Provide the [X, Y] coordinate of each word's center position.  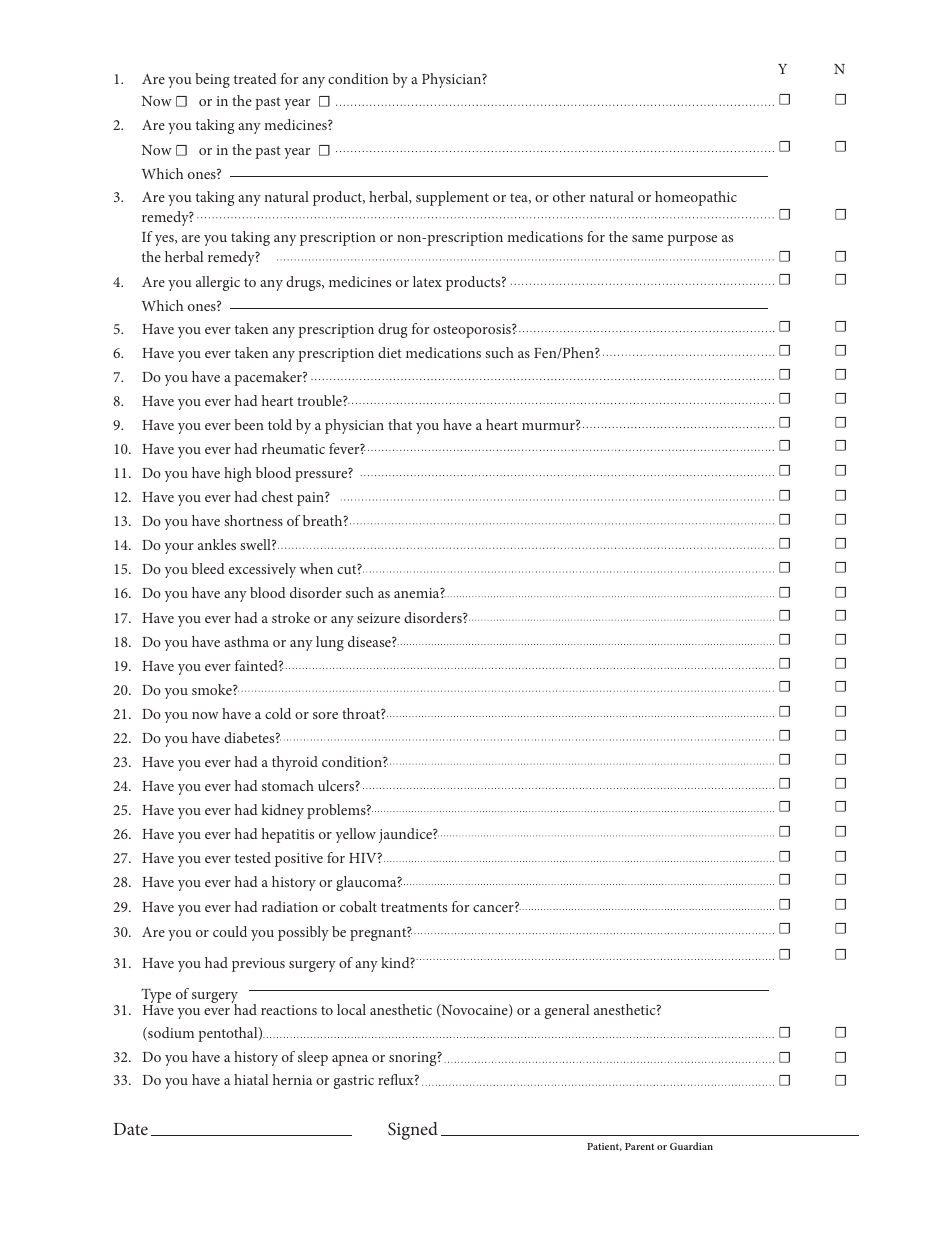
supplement [452, 198]
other [569, 196]
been [249, 424]
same [647, 238]
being [212, 80]
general [567, 1011]
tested [253, 857]
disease [370, 641]
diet [390, 352]
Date [131, 1129]
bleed [208, 568]
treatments [414, 907]
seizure [378, 618]
